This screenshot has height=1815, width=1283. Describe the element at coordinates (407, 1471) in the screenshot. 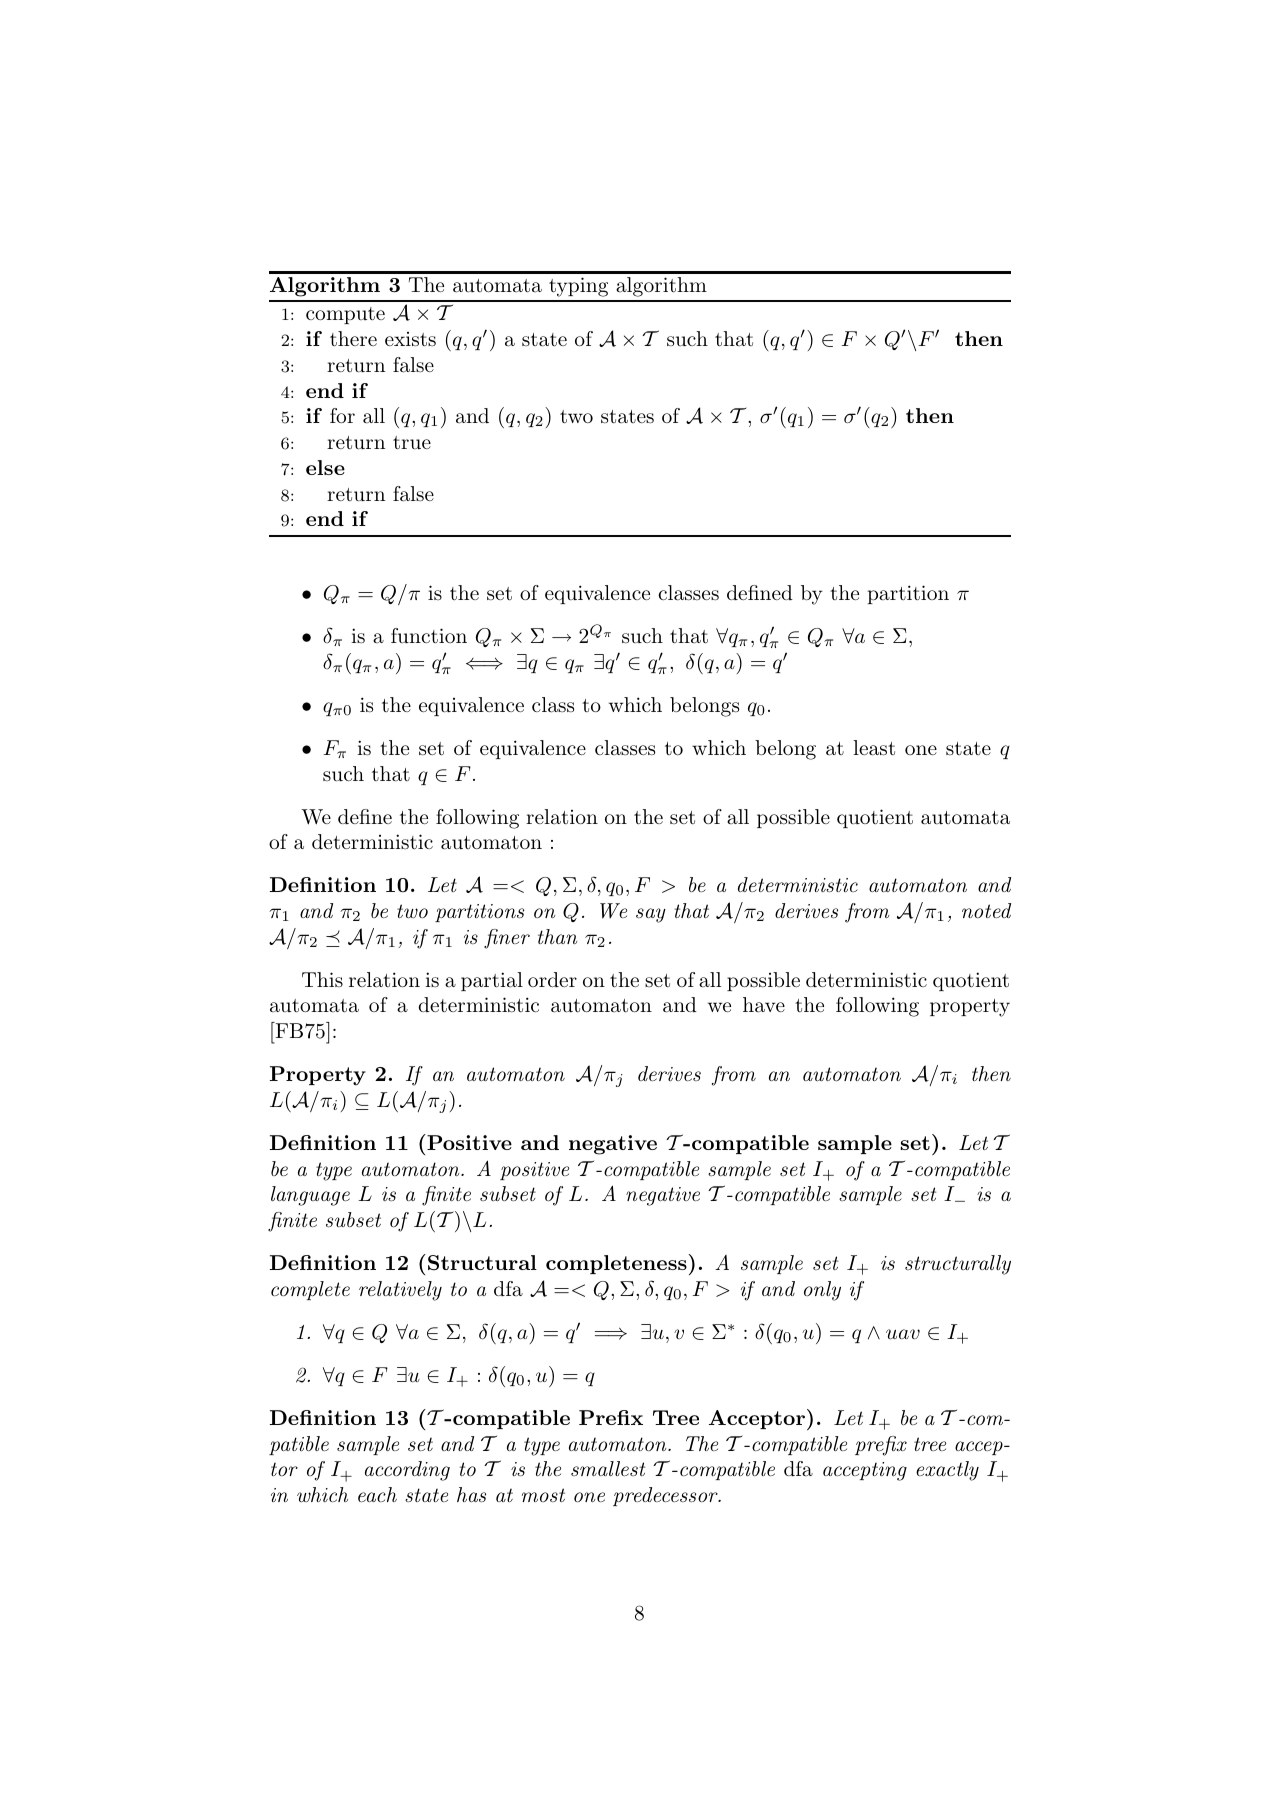

I see `according` at that location.
